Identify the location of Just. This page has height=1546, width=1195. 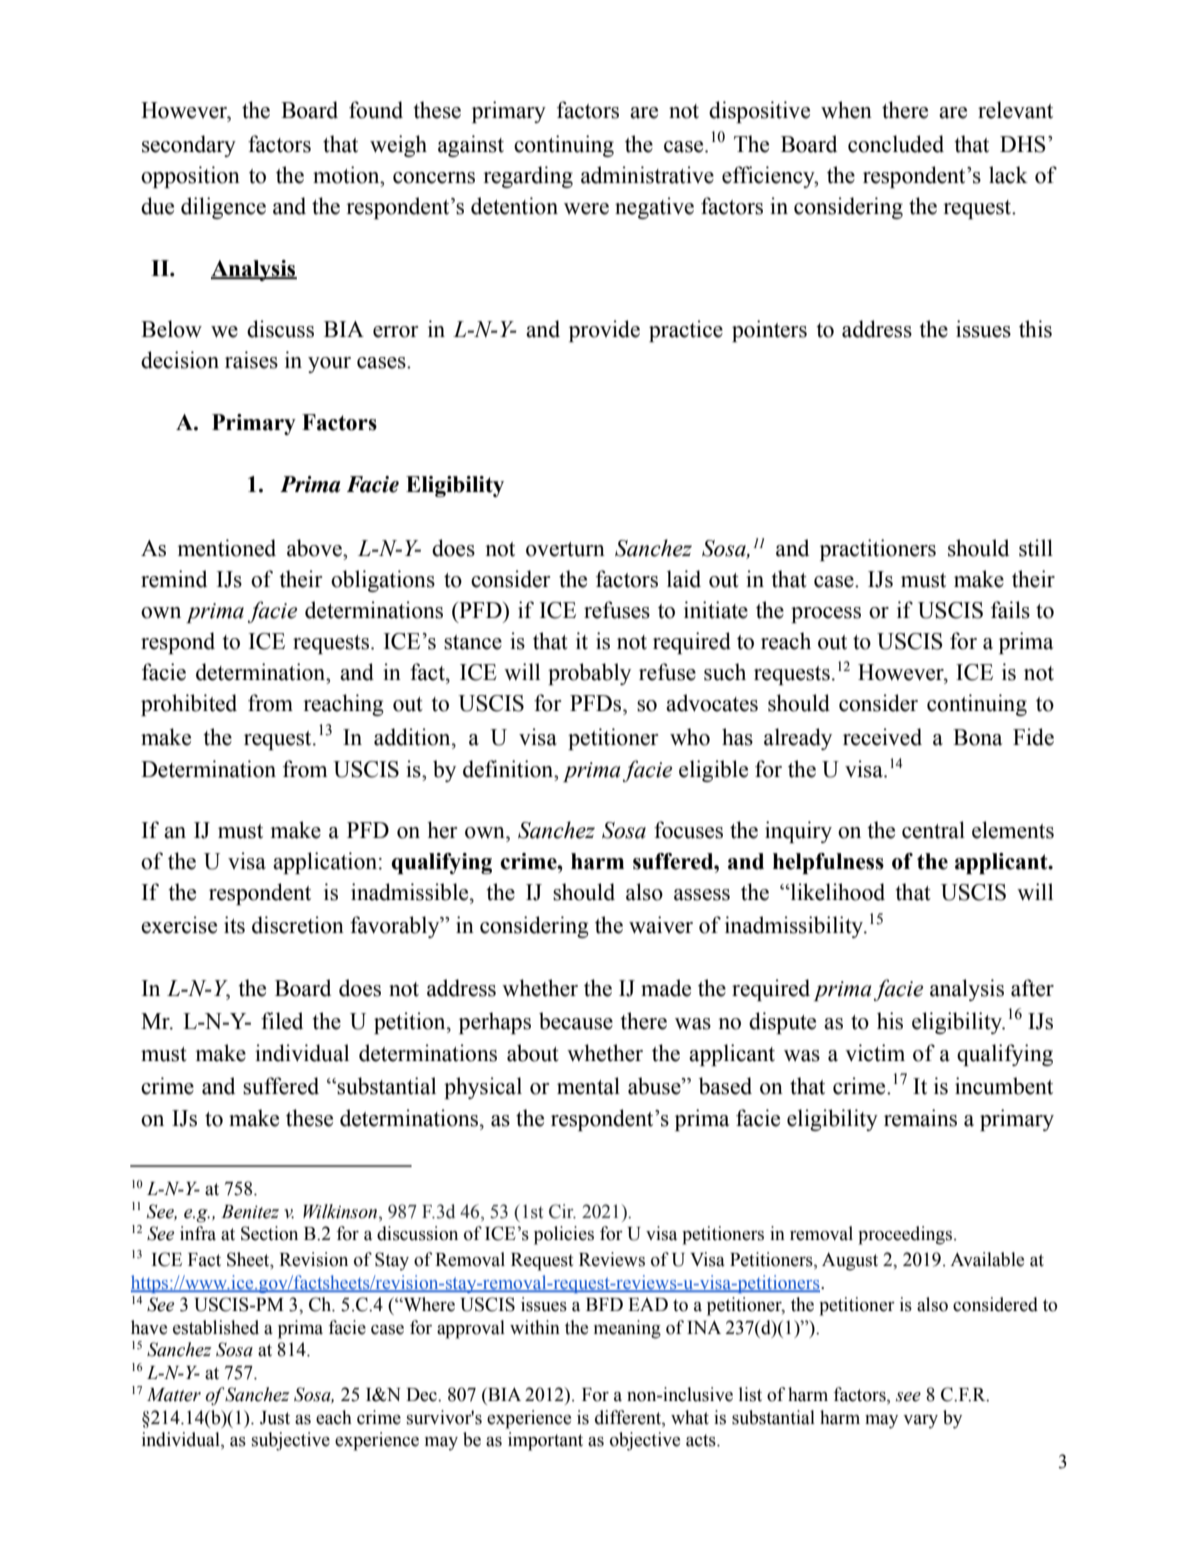
(275, 1418).
